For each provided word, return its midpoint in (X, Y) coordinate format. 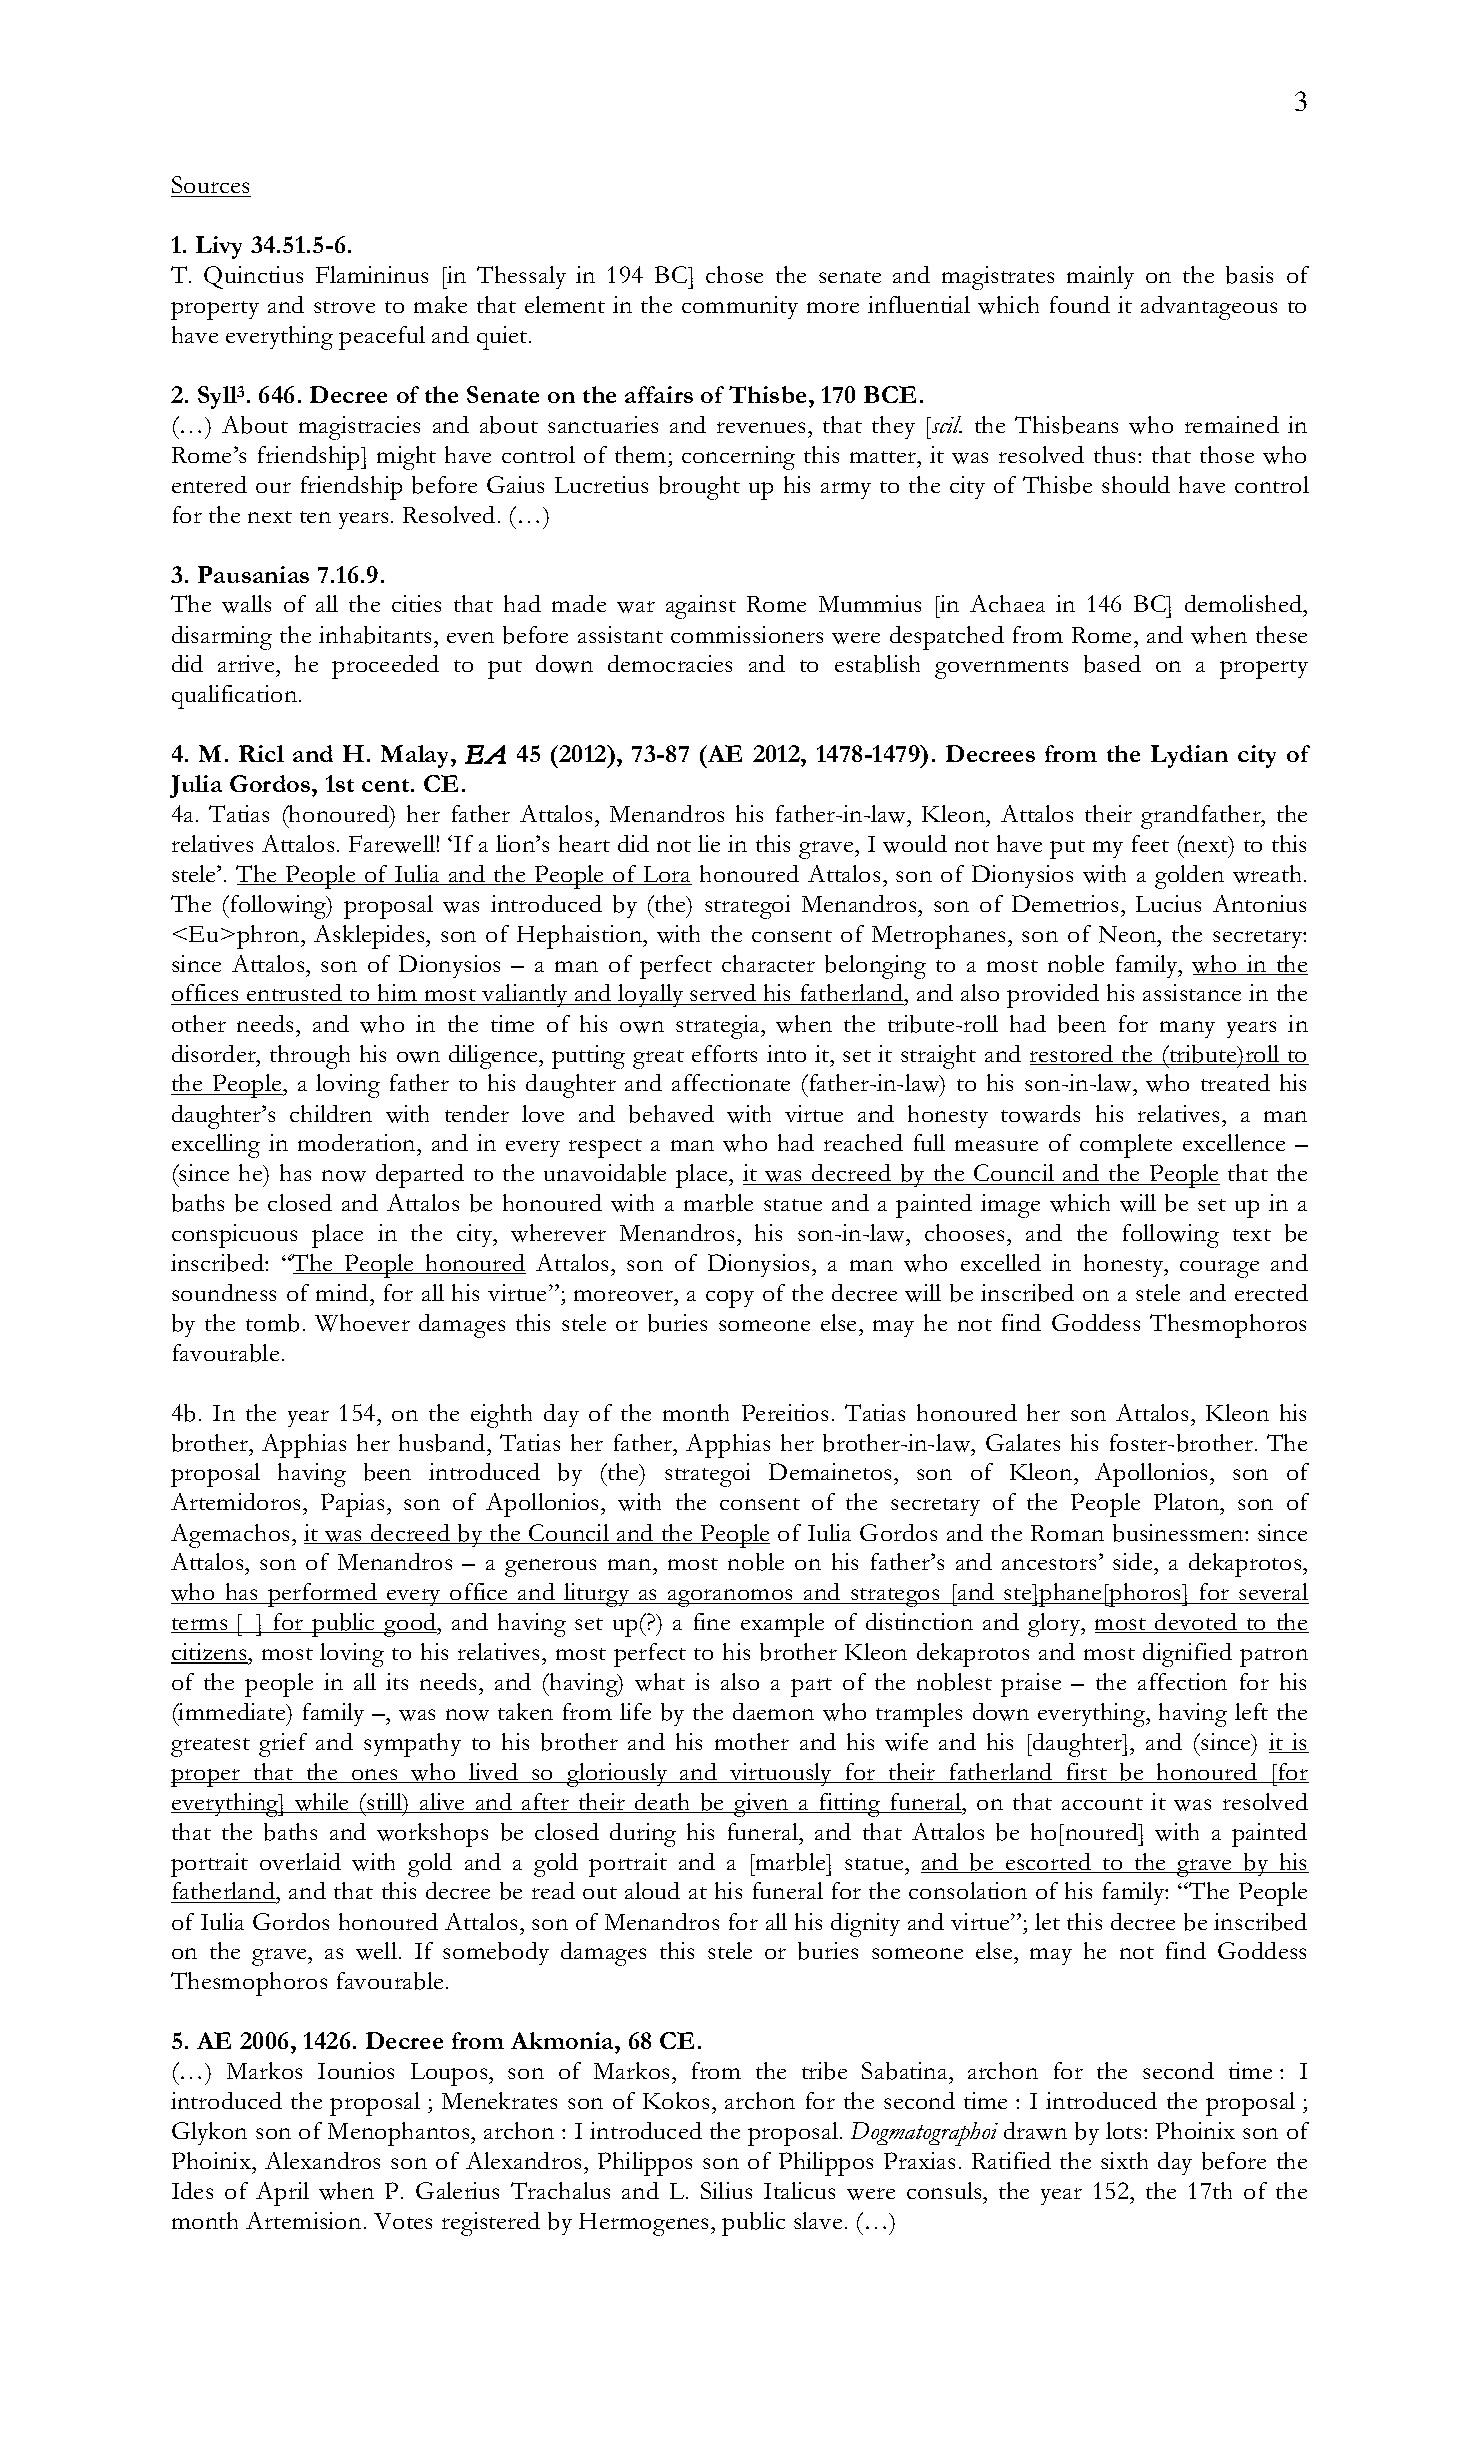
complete (1126, 1146)
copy (730, 1299)
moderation (358, 1144)
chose (734, 274)
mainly (1100, 277)
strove (344, 307)
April (282, 2194)
